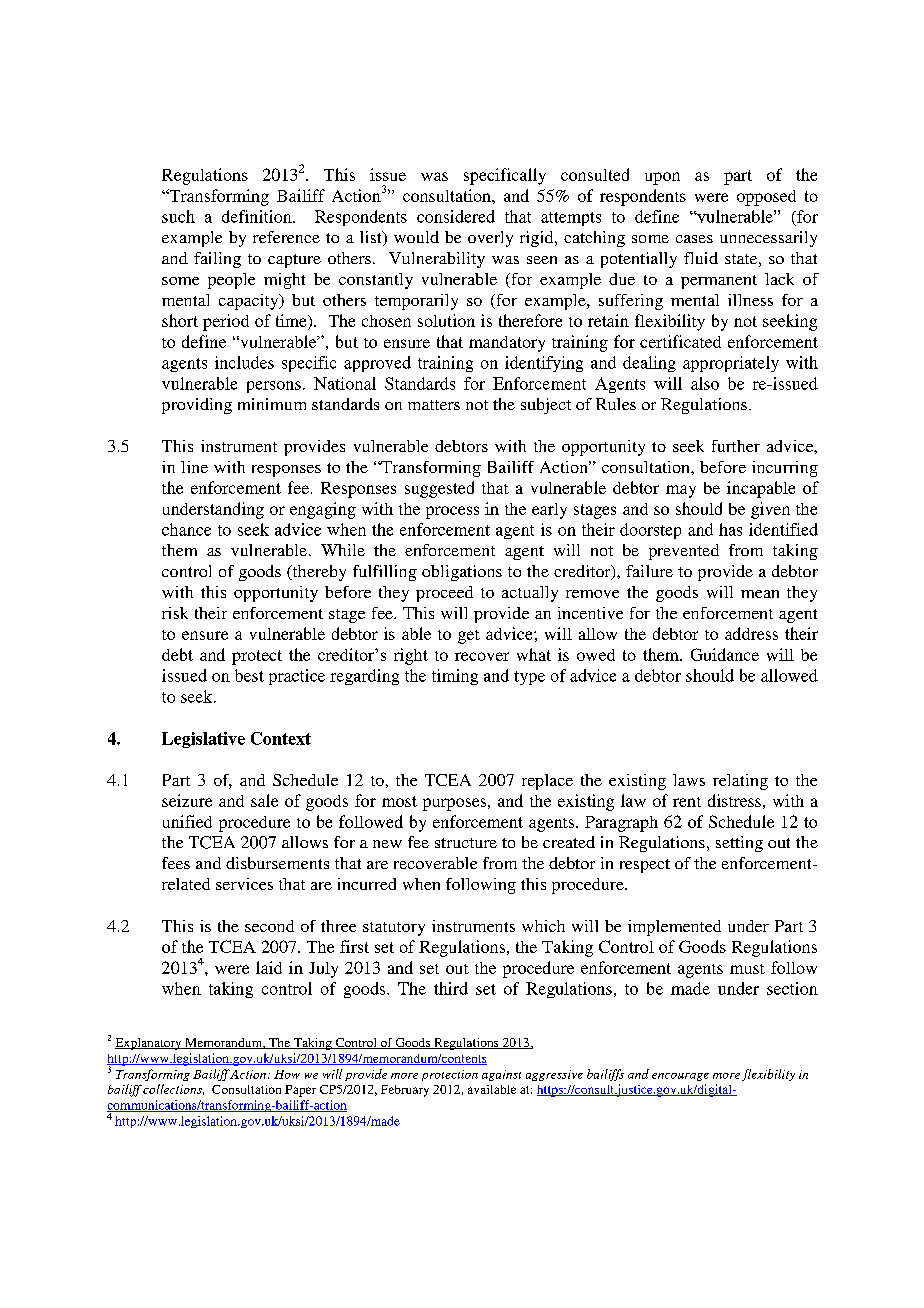  Describe the element at coordinates (466, 843) in the screenshot. I see `structure` at that location.
